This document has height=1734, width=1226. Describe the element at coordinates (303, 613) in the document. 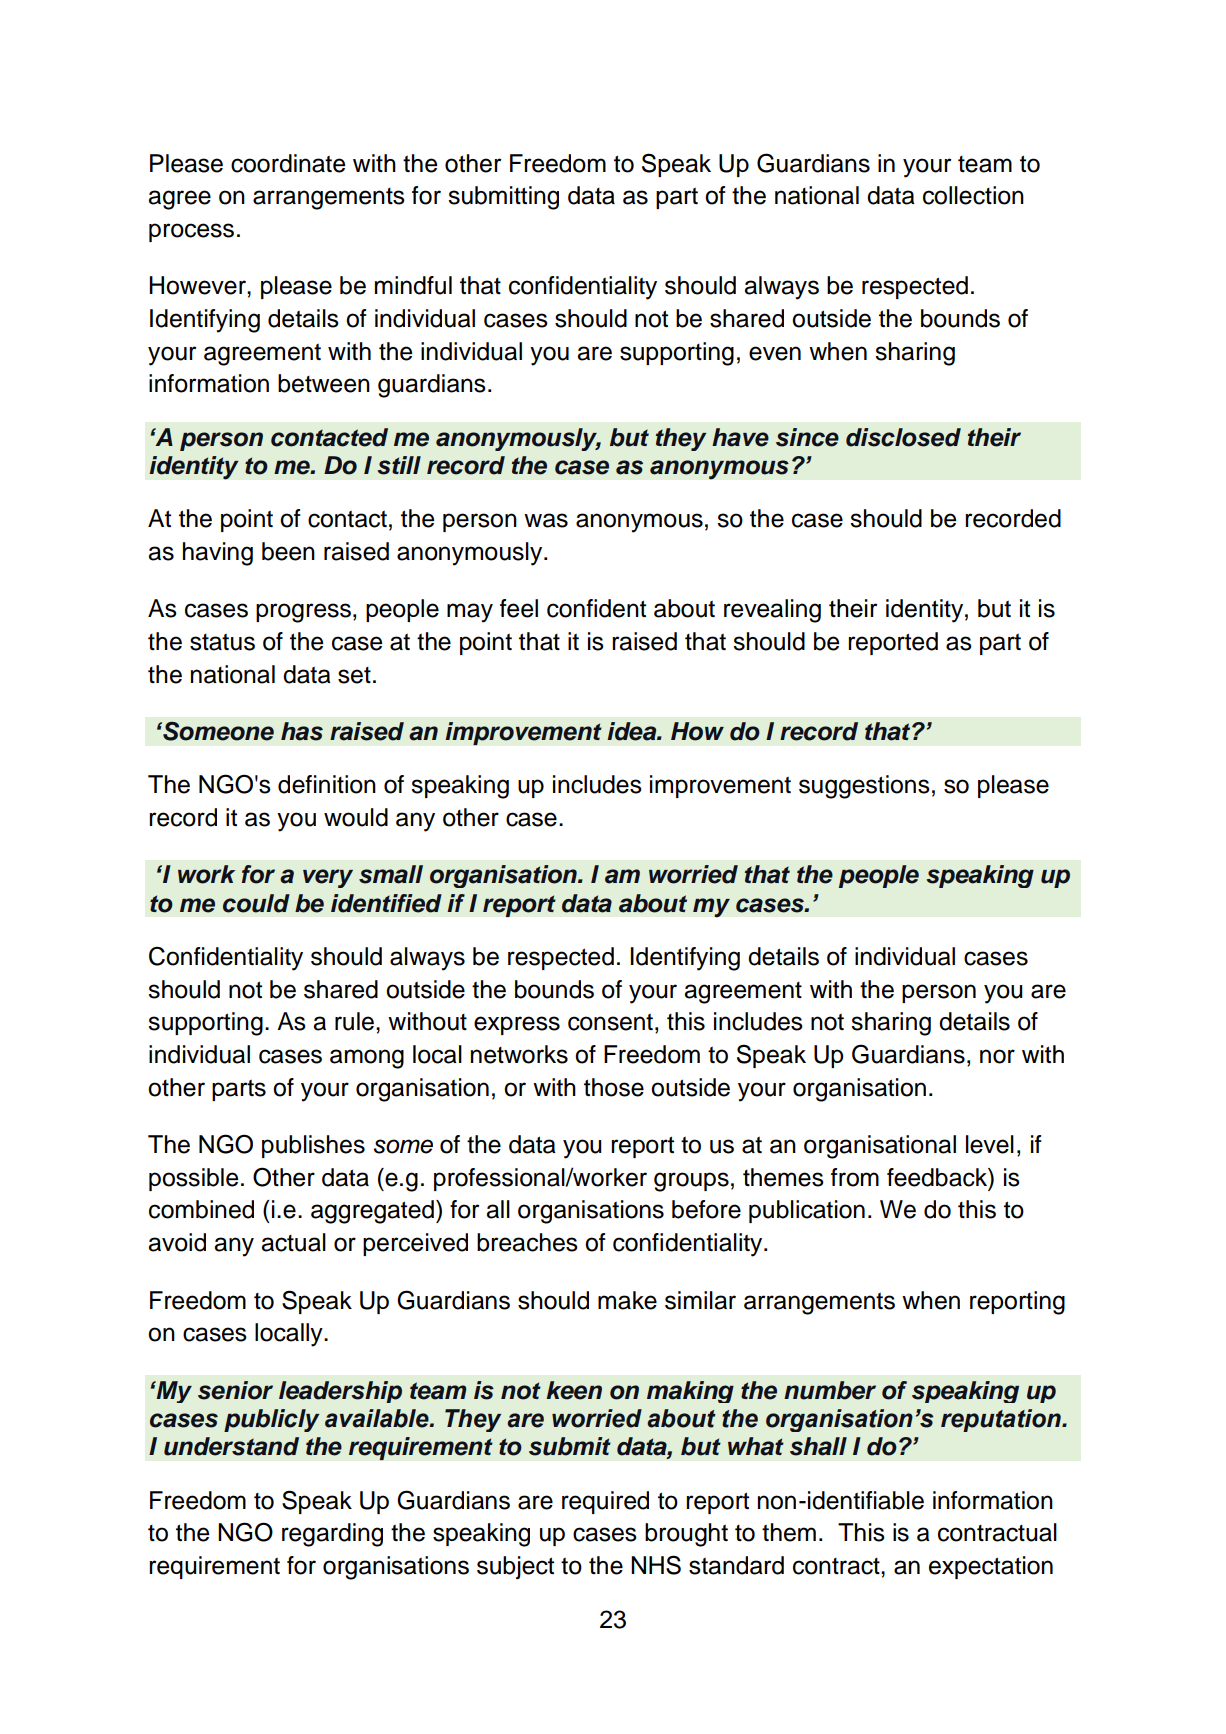

I see `progress` at that location.
